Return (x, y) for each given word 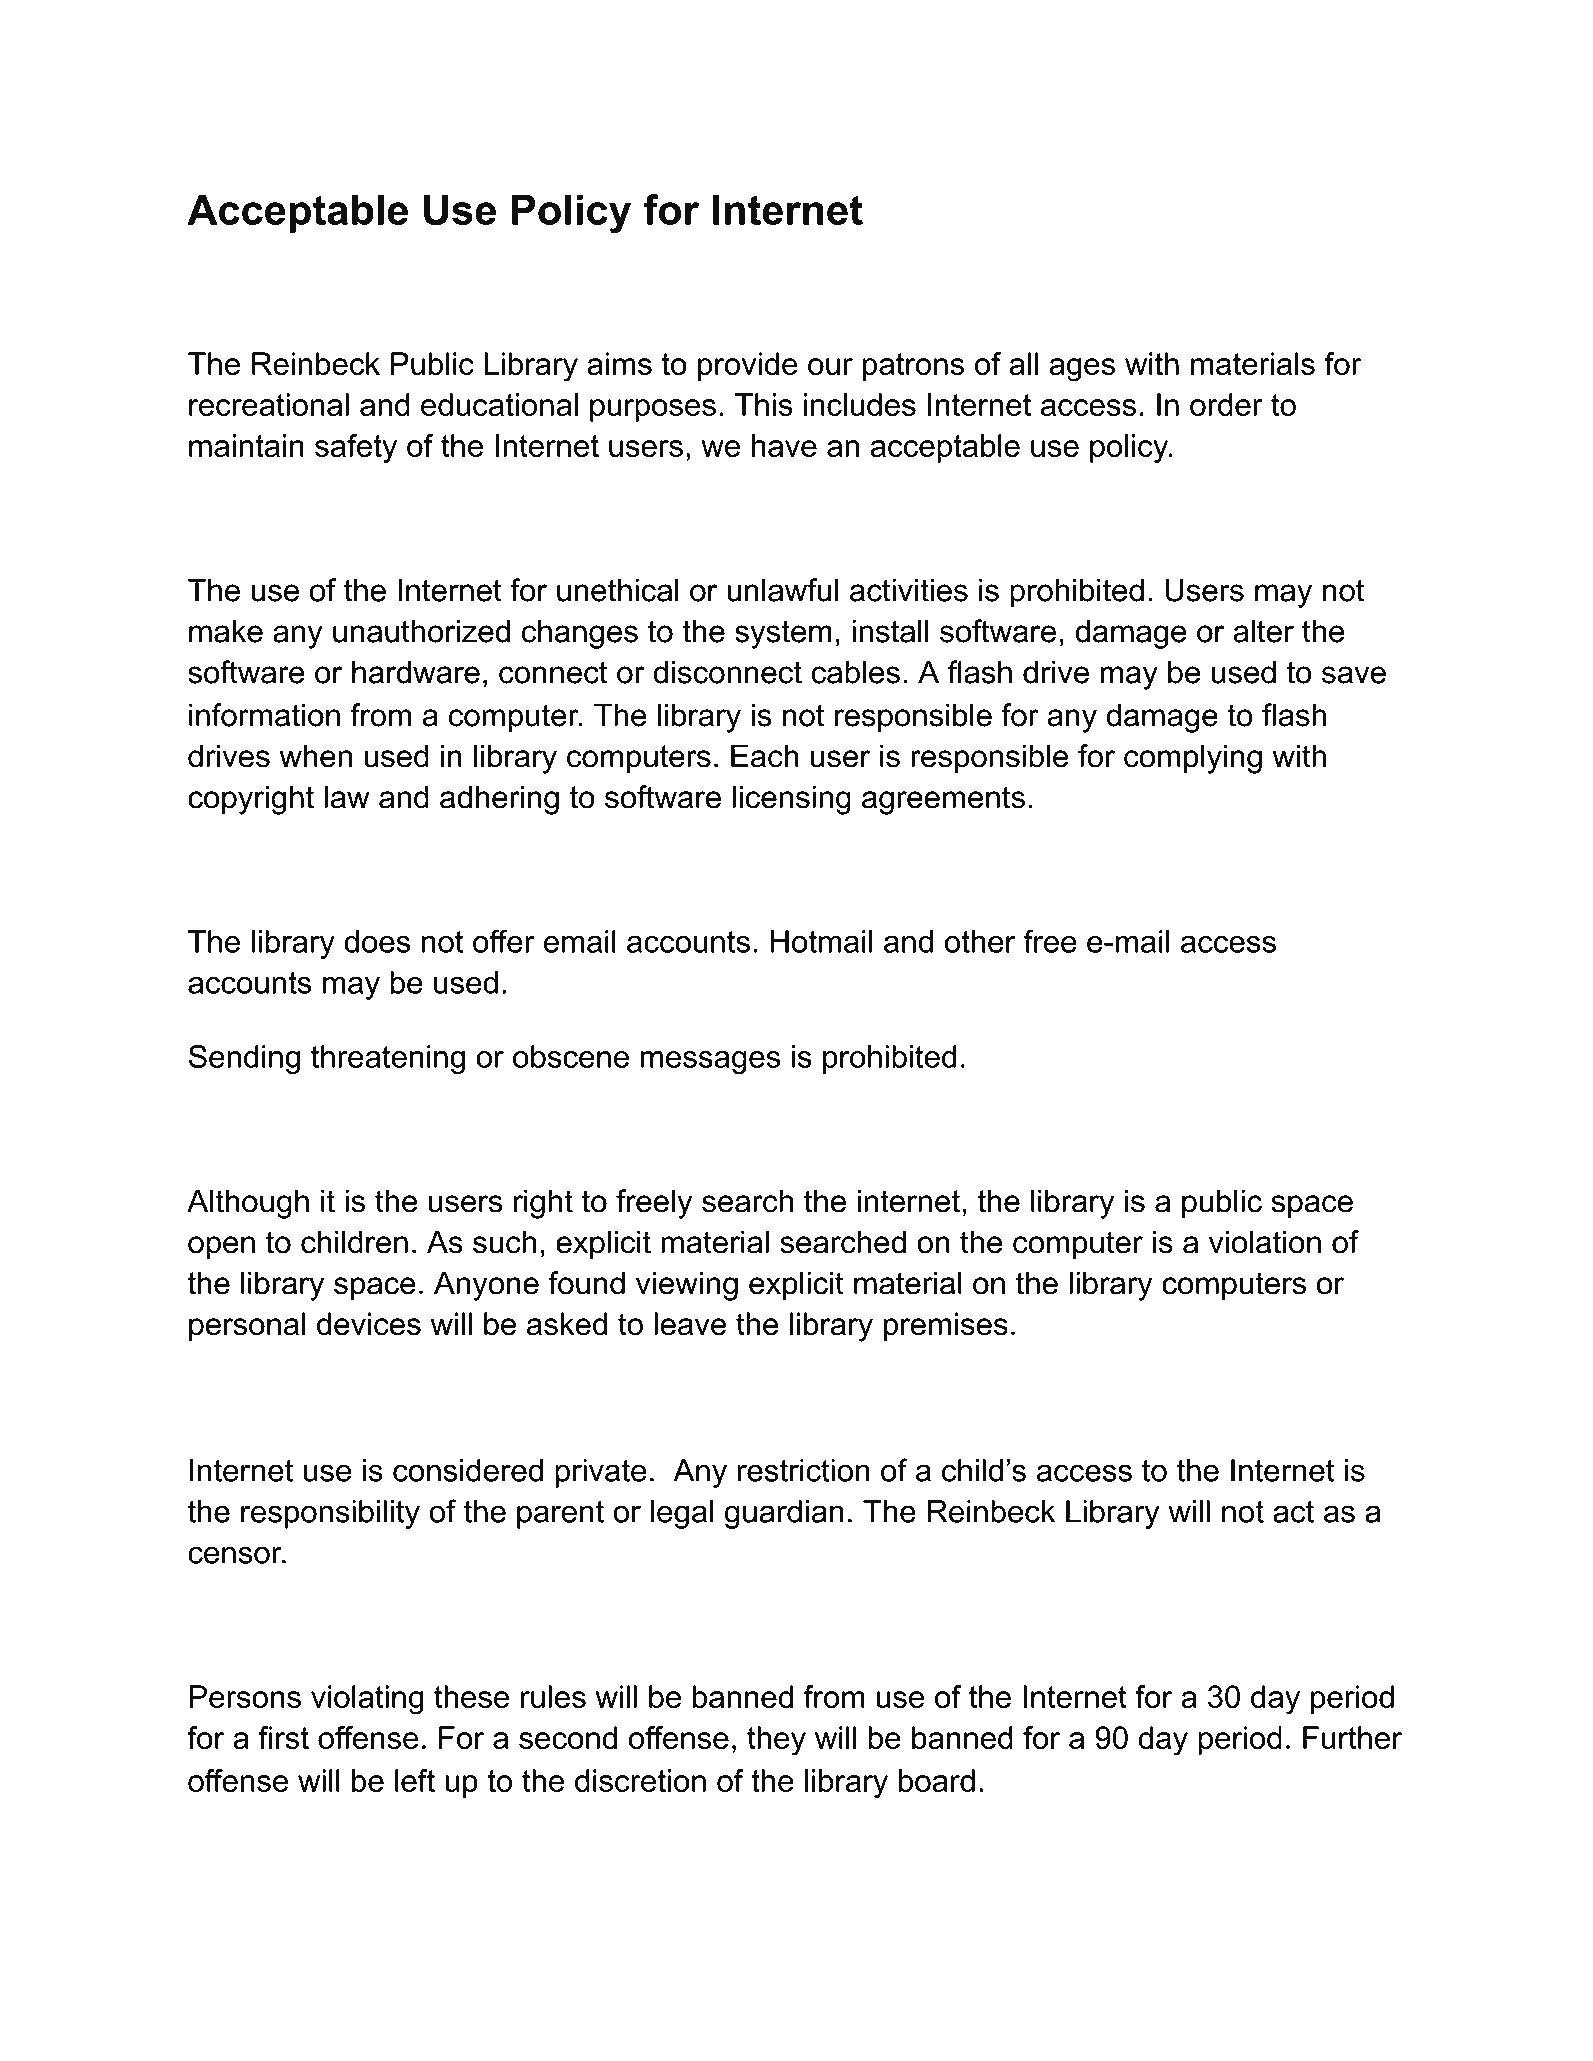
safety (356, 449)
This (764, 404)
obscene (571, 1056)
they (776, 1741)
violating (367, 1700)
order (1226, 404)
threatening (388, 1060)
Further (1352, 1737)
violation (1265, 1242)
